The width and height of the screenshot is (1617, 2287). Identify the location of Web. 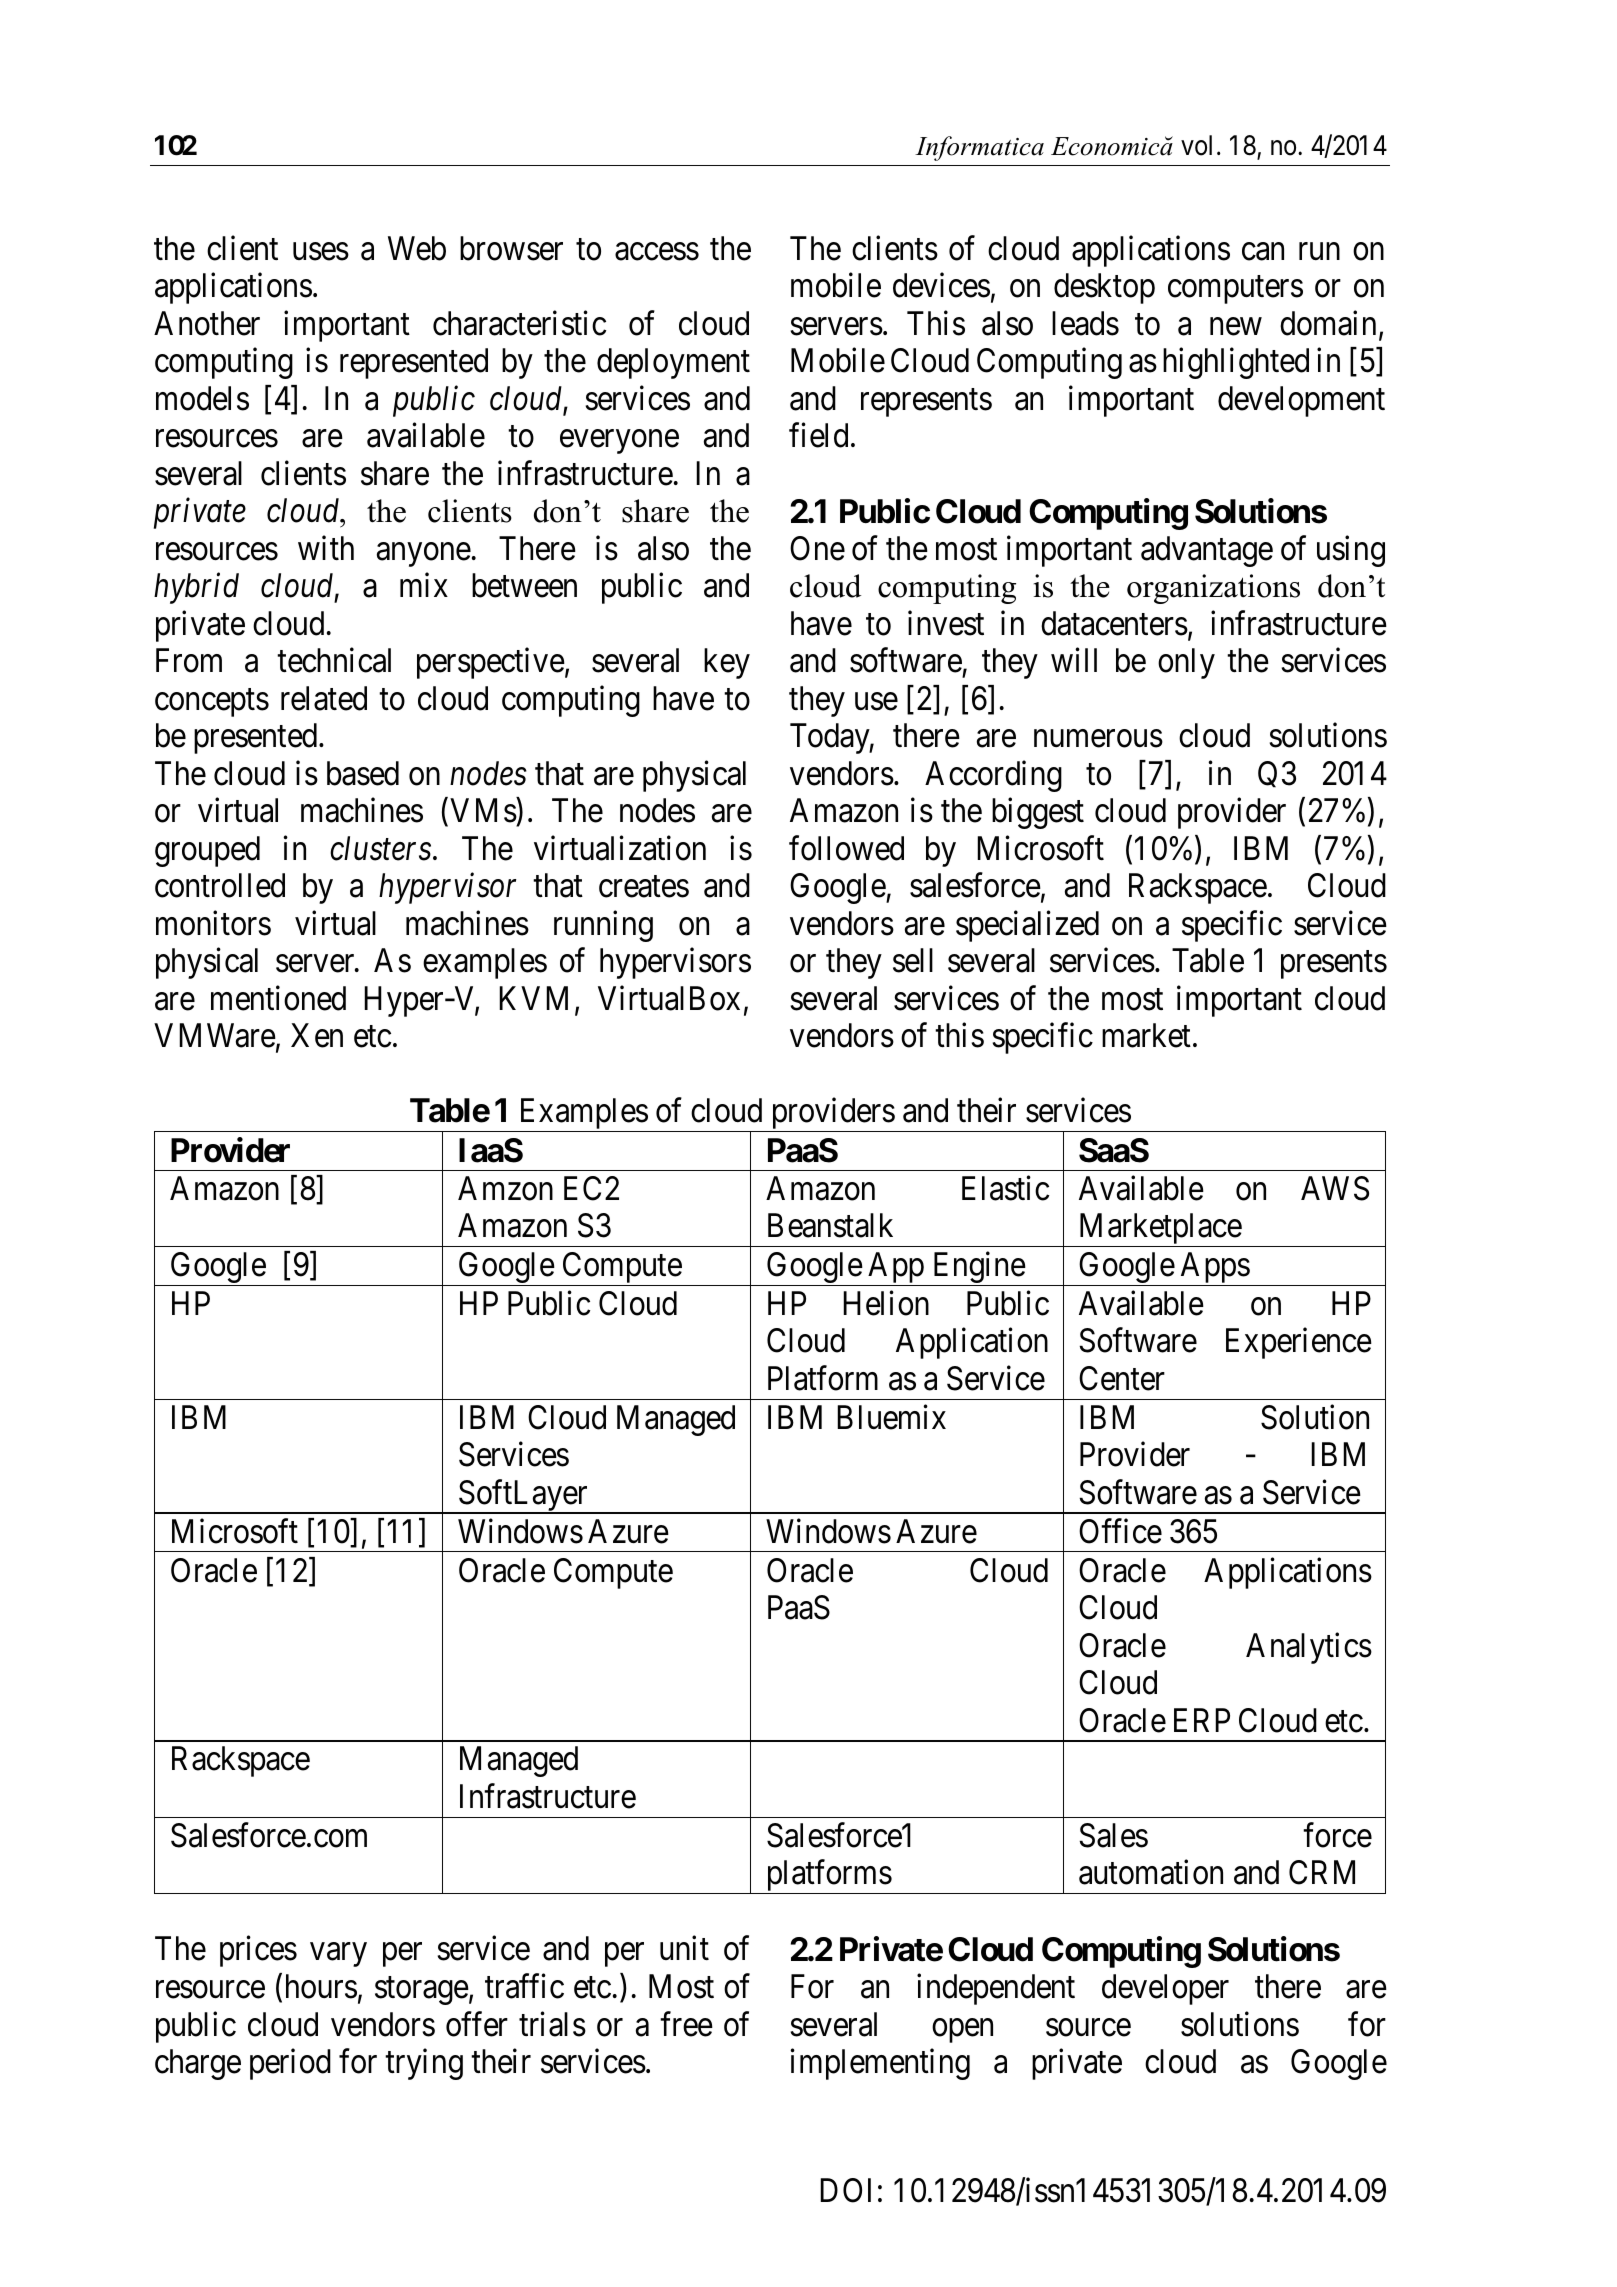
(417, 248).
